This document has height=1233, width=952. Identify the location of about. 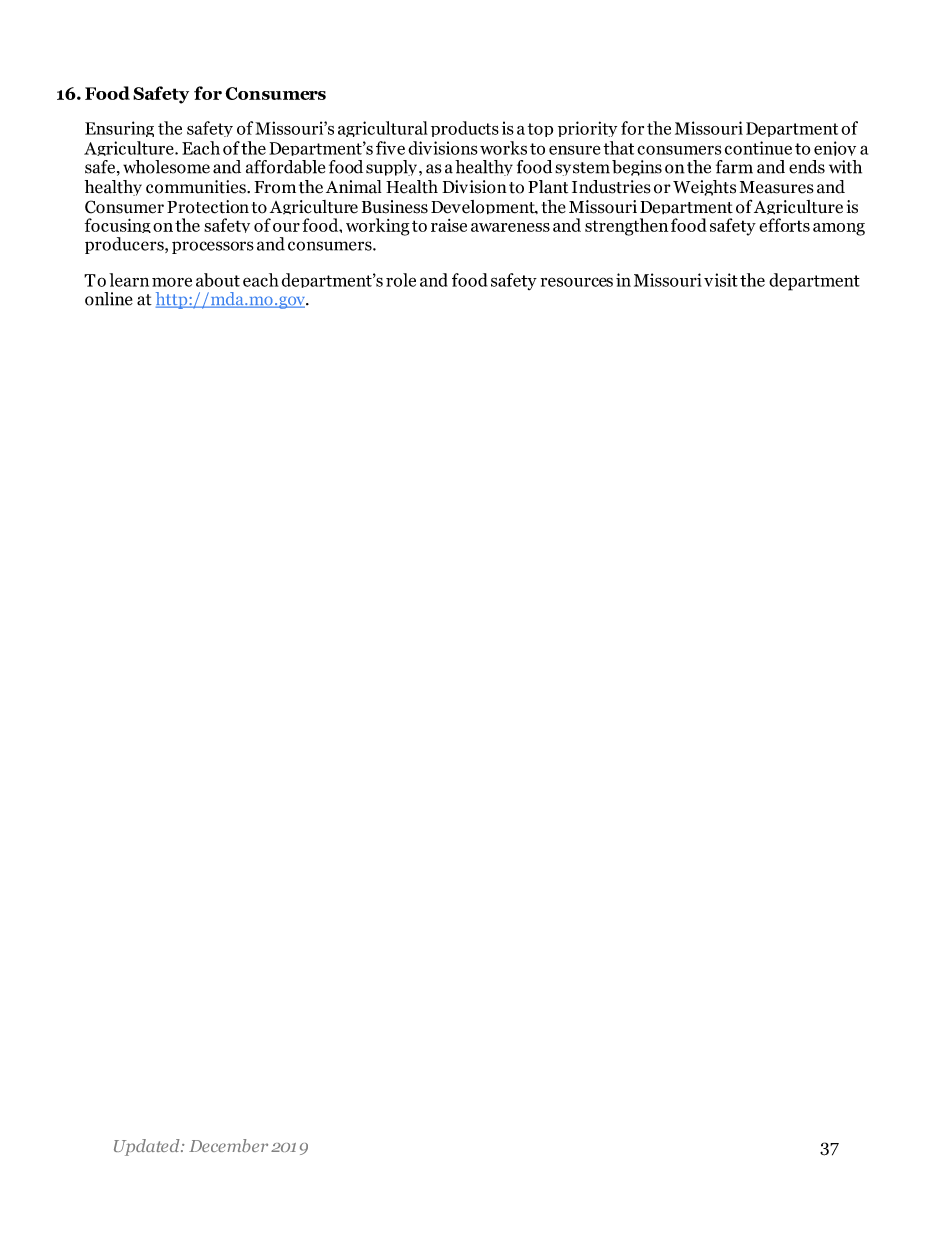
(218, 280).
